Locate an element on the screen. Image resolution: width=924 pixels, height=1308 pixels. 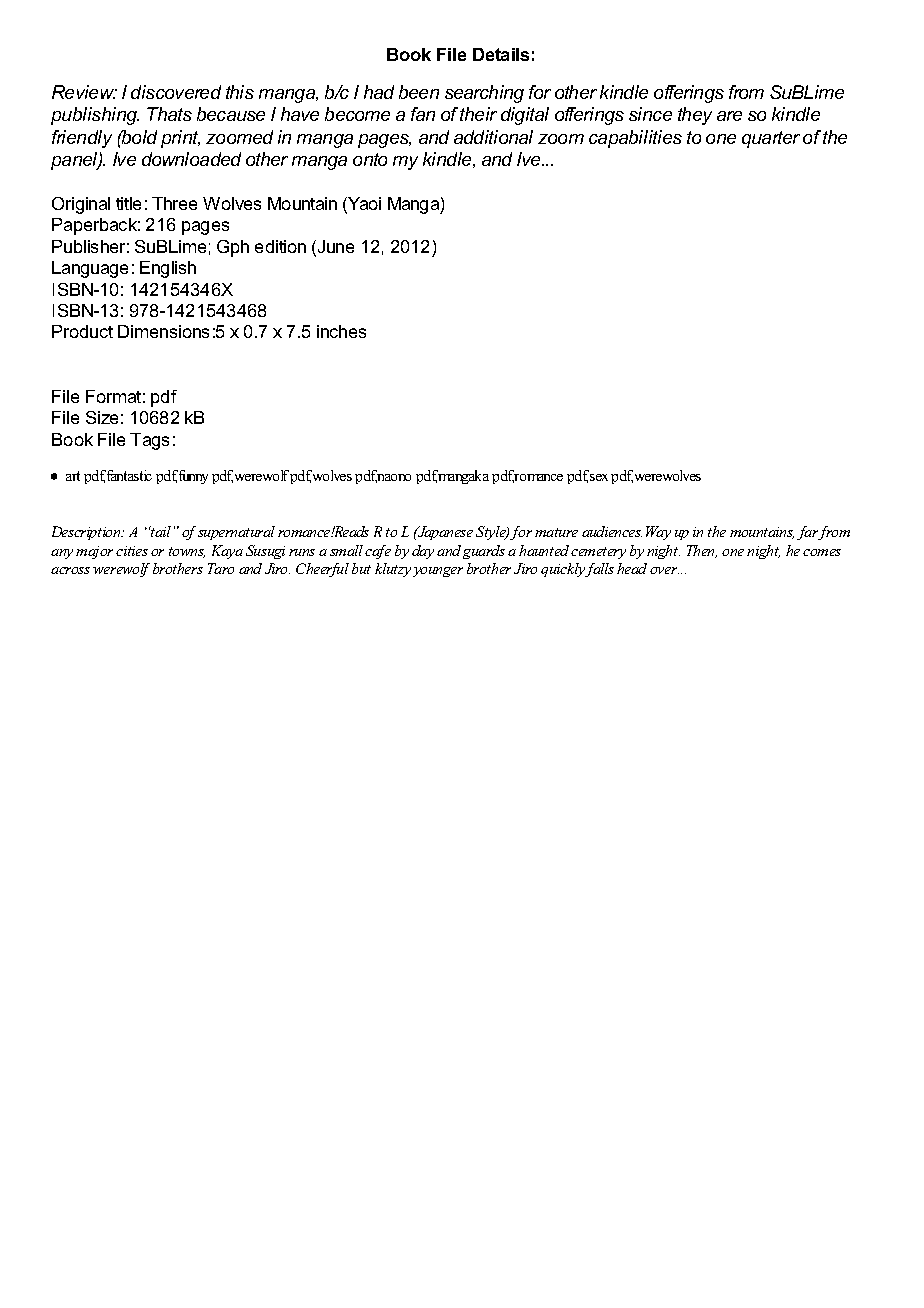
towns is located at coordinates (187, 552).
